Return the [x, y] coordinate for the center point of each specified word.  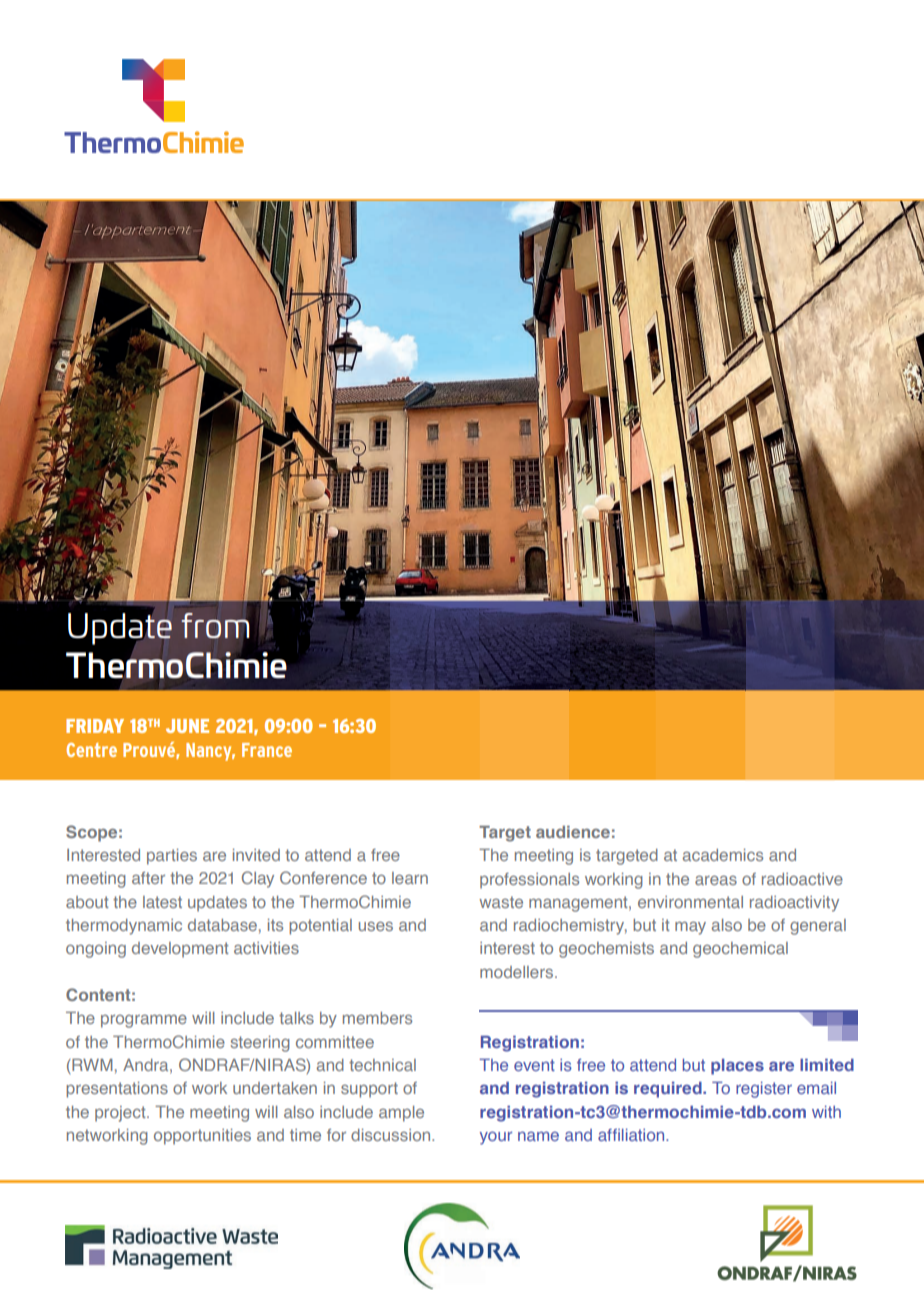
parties [172, 857]
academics [723, 855]
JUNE [187, 726]
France [267, 750]
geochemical [740, 950]
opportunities [202, 1137]
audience [573, 832]
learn [410, 878]
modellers [518, 972]
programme [144, 1021]
